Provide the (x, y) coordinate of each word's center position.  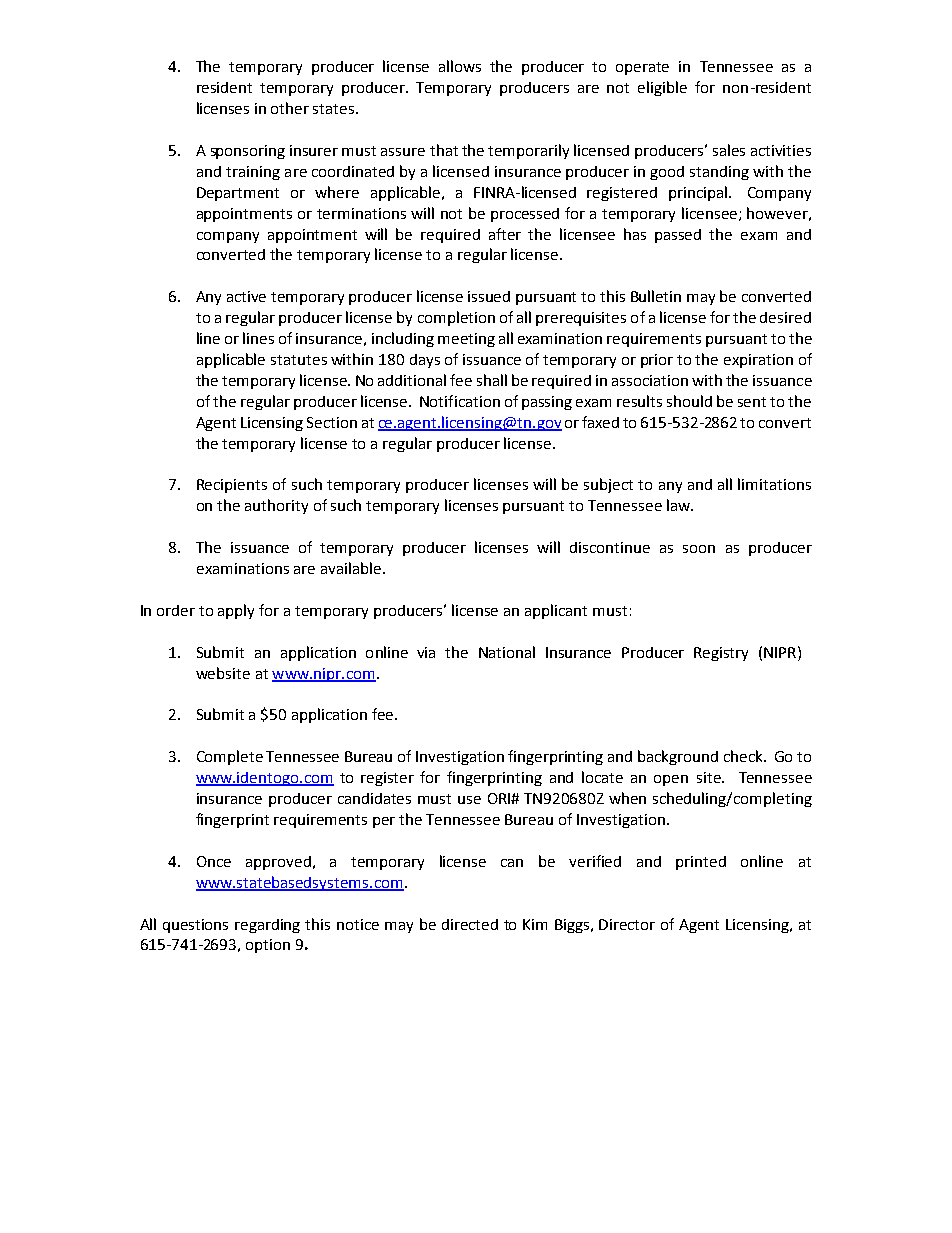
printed (701, 863)
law (679, 505)
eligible (662, 88)
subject (608, 485)
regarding (267, 926)
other (290, 108)
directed (470, 924)
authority (276, 506)
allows (460, 66)
